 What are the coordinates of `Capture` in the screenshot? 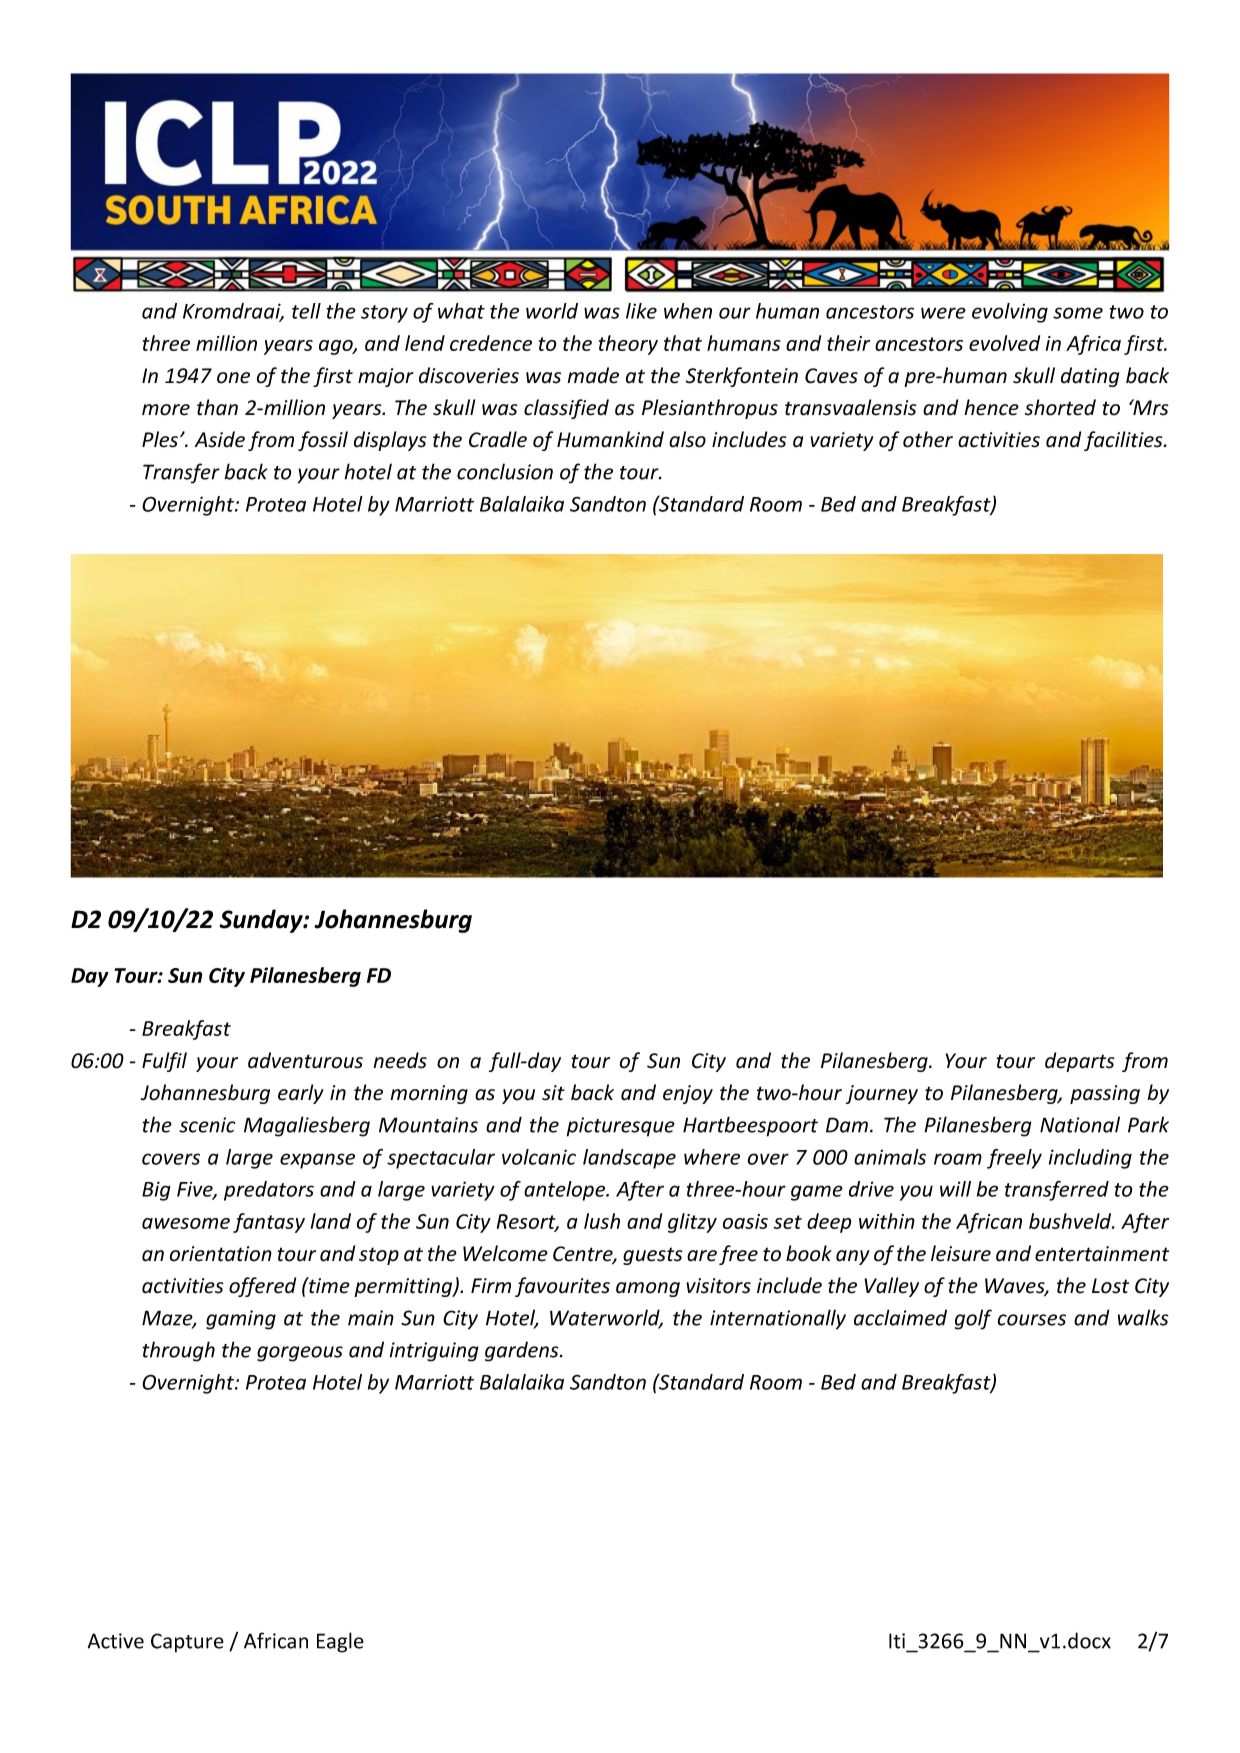 It's located at (187, 1643).
